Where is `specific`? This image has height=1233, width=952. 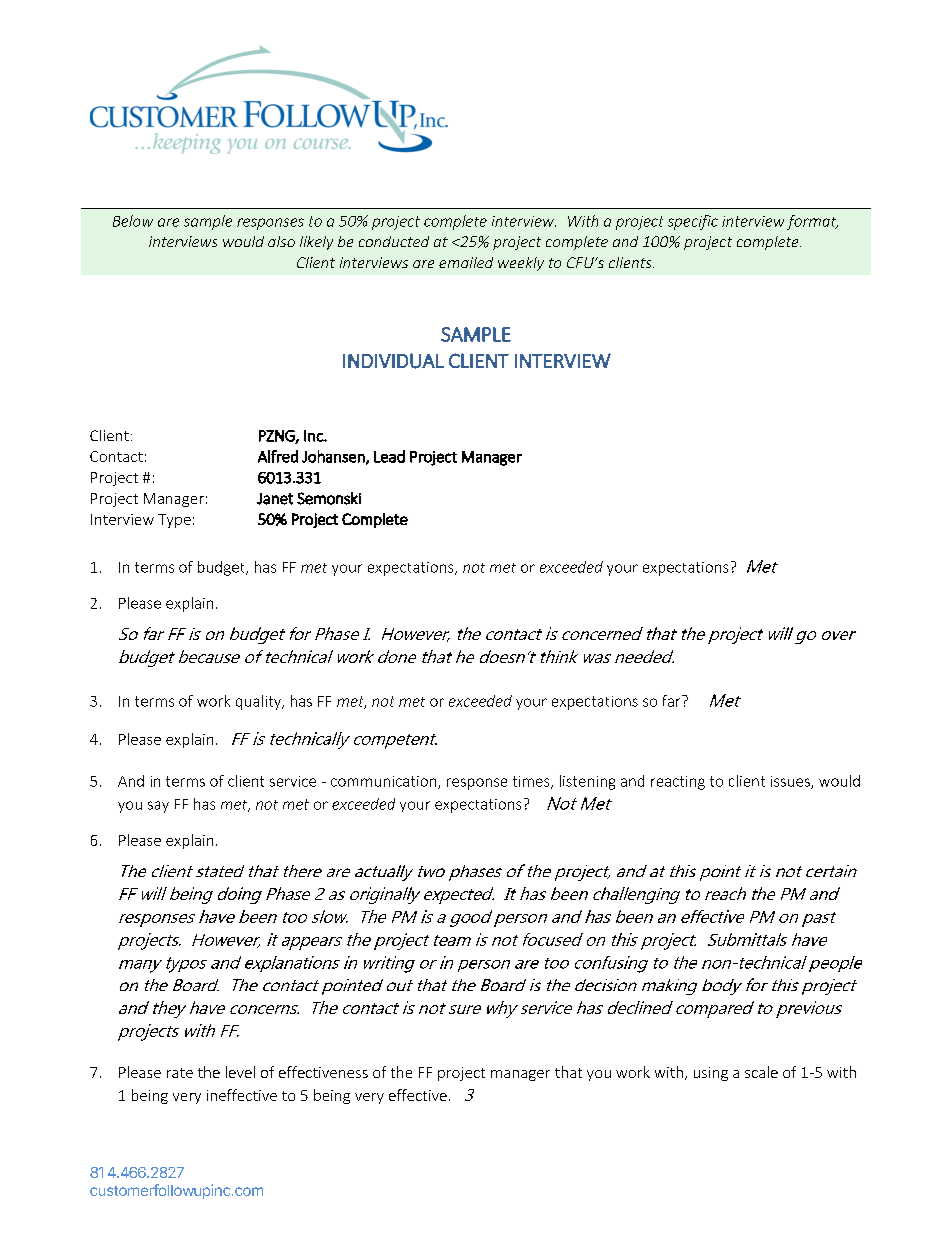 specific is located at coordinates (693, 222).
